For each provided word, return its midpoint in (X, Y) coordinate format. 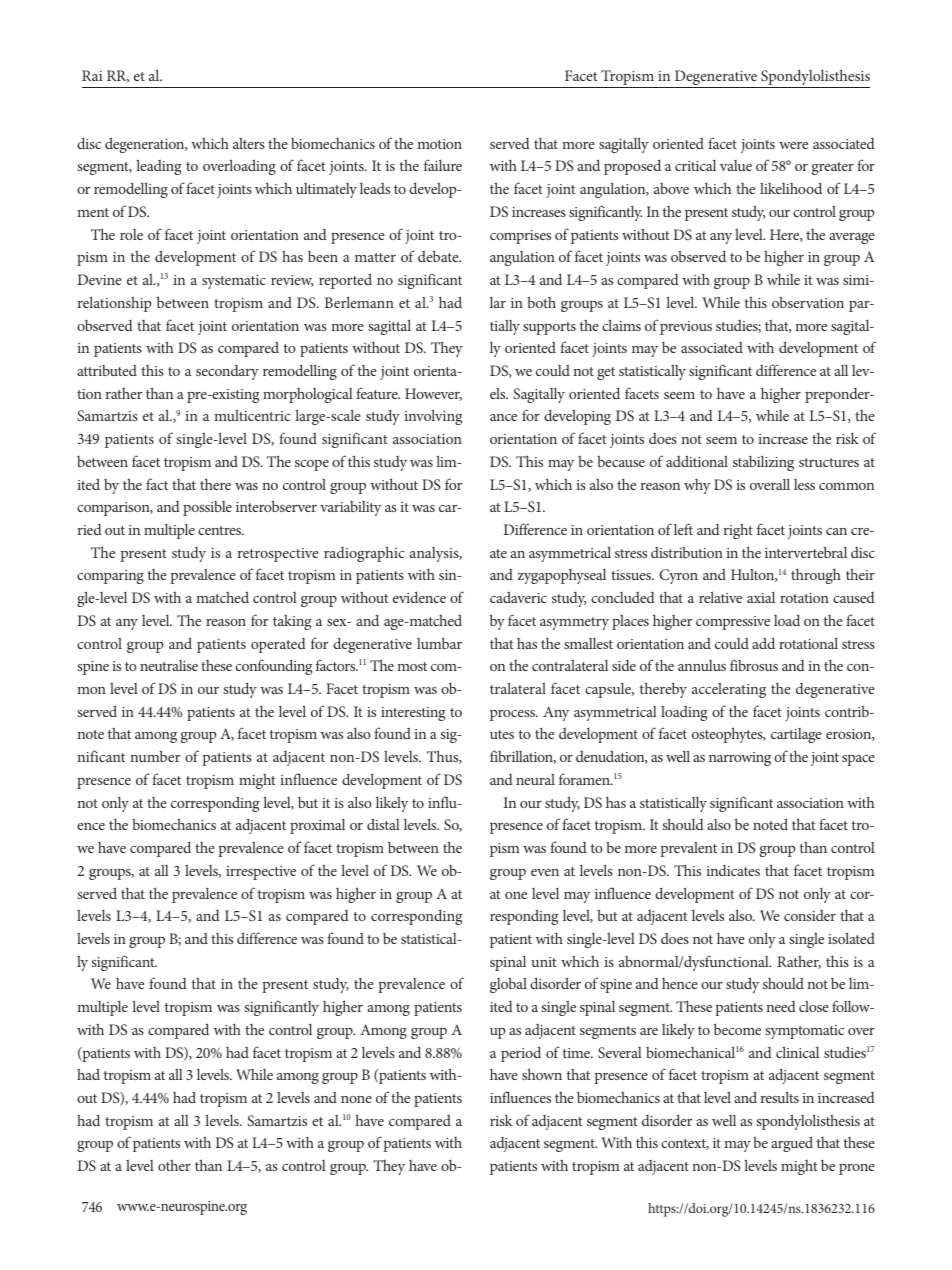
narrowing (740, 759)
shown (542, 1074)
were (793, 145)
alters (249, 143)
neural (535, 779)
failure (443, 165)
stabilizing (763, 463)
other (174, 1165)
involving (433, 417)
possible (207, 508)
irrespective (261, 873)
